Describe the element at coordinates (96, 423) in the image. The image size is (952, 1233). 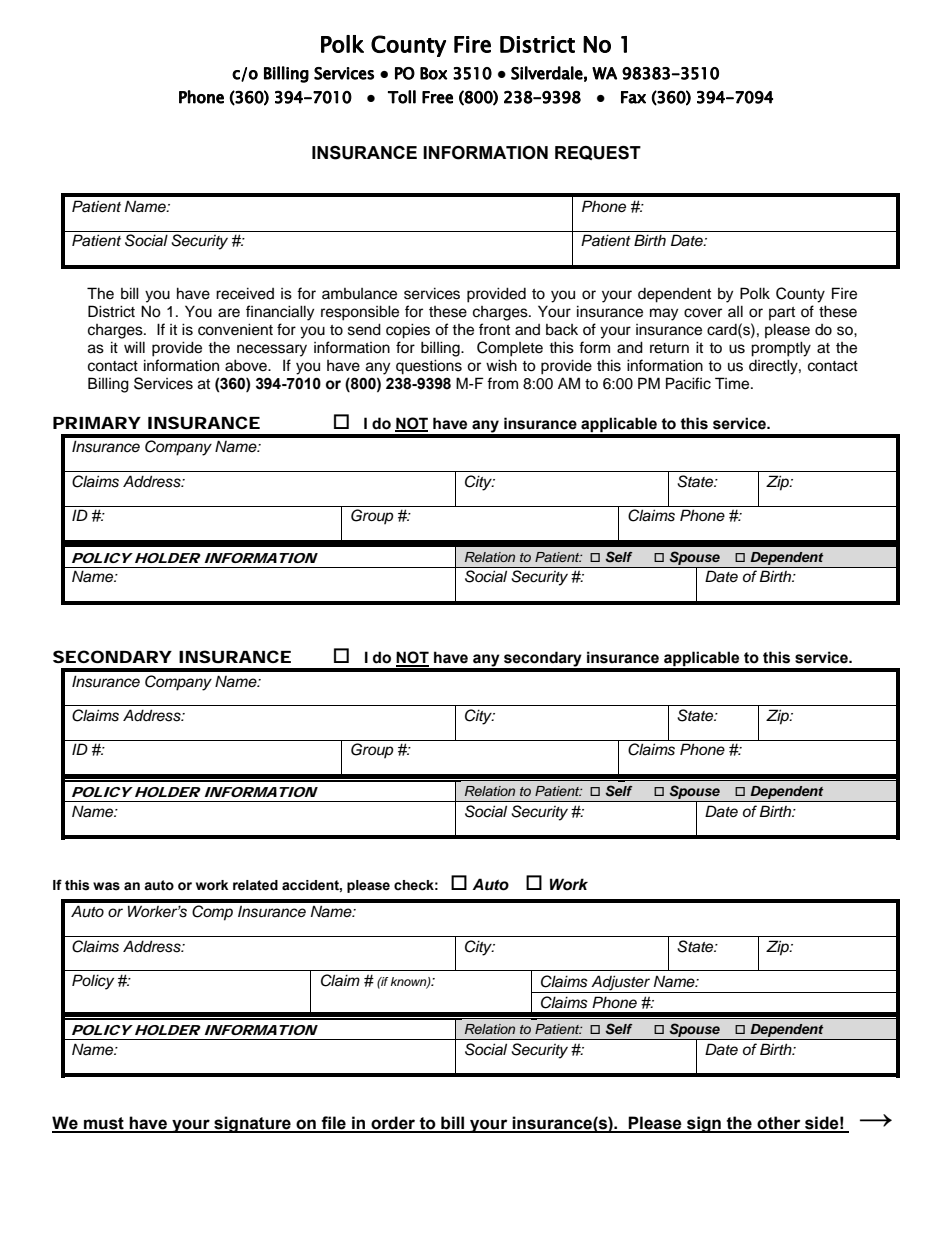
I see `PRIMARY` at that location.
